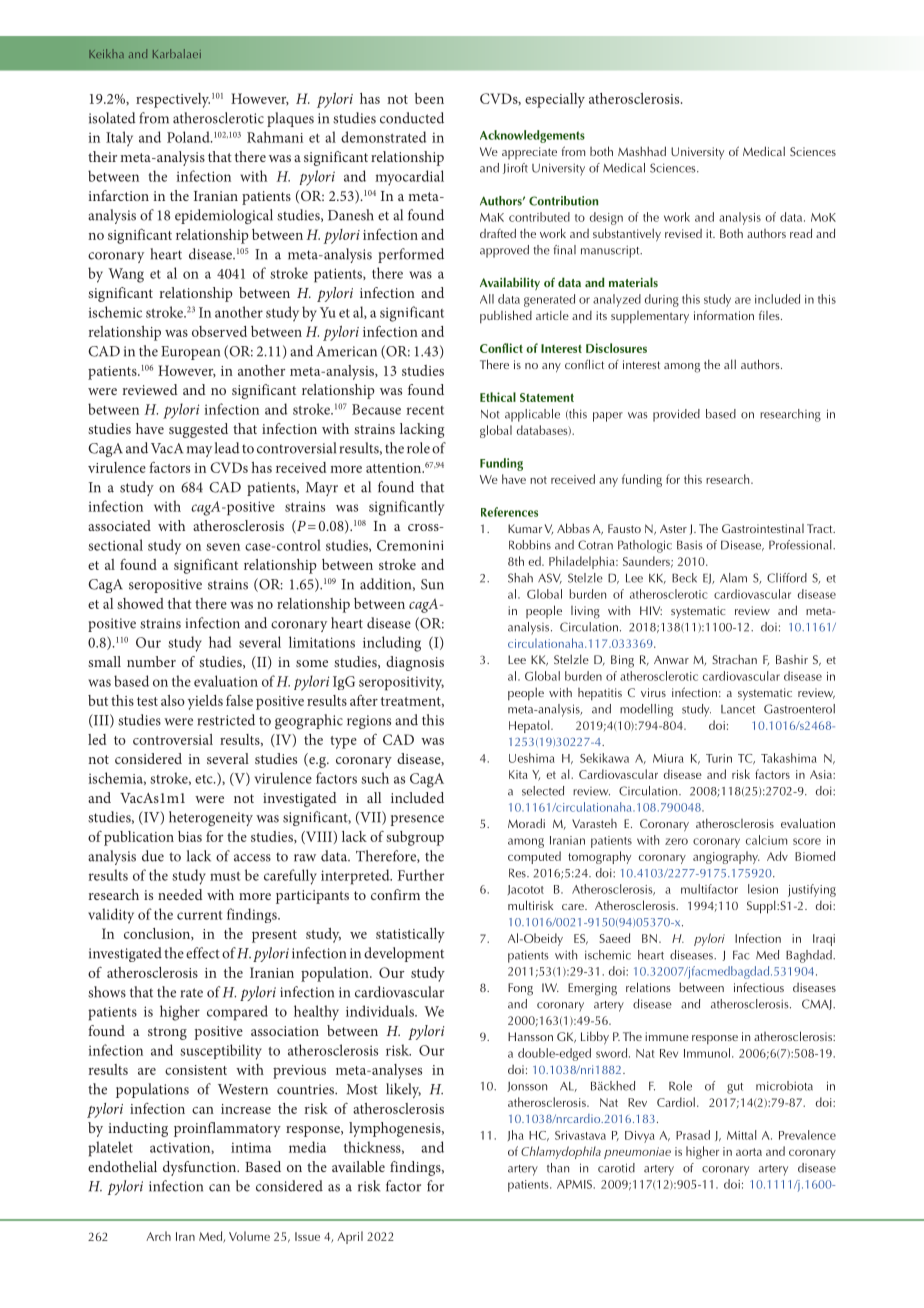  What do you see at coordinates (200, 1168) in the image?
I see `dysfunction` at bounding box center [200, 1168].
